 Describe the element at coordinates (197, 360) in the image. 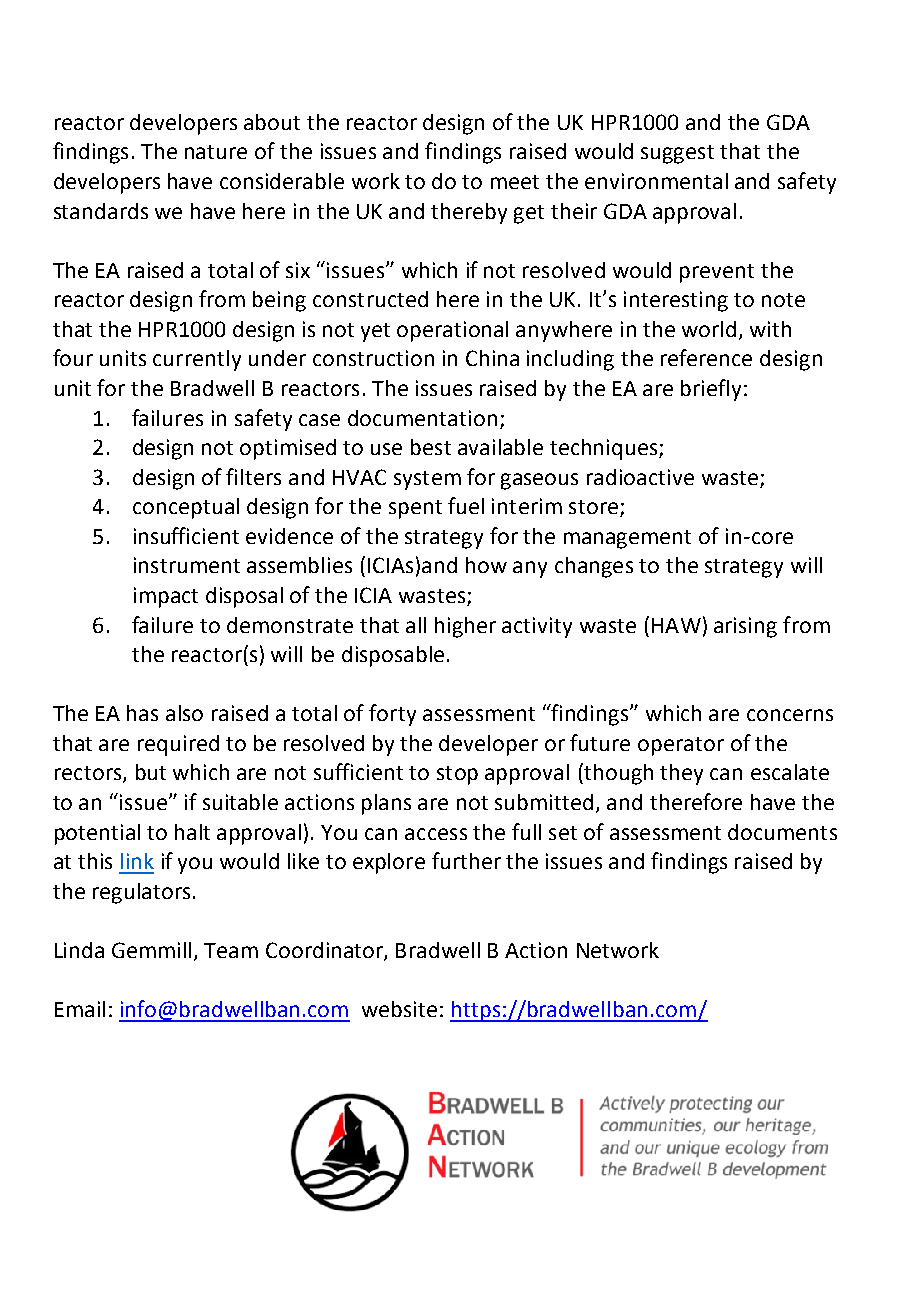

I see `currently` at that location.
